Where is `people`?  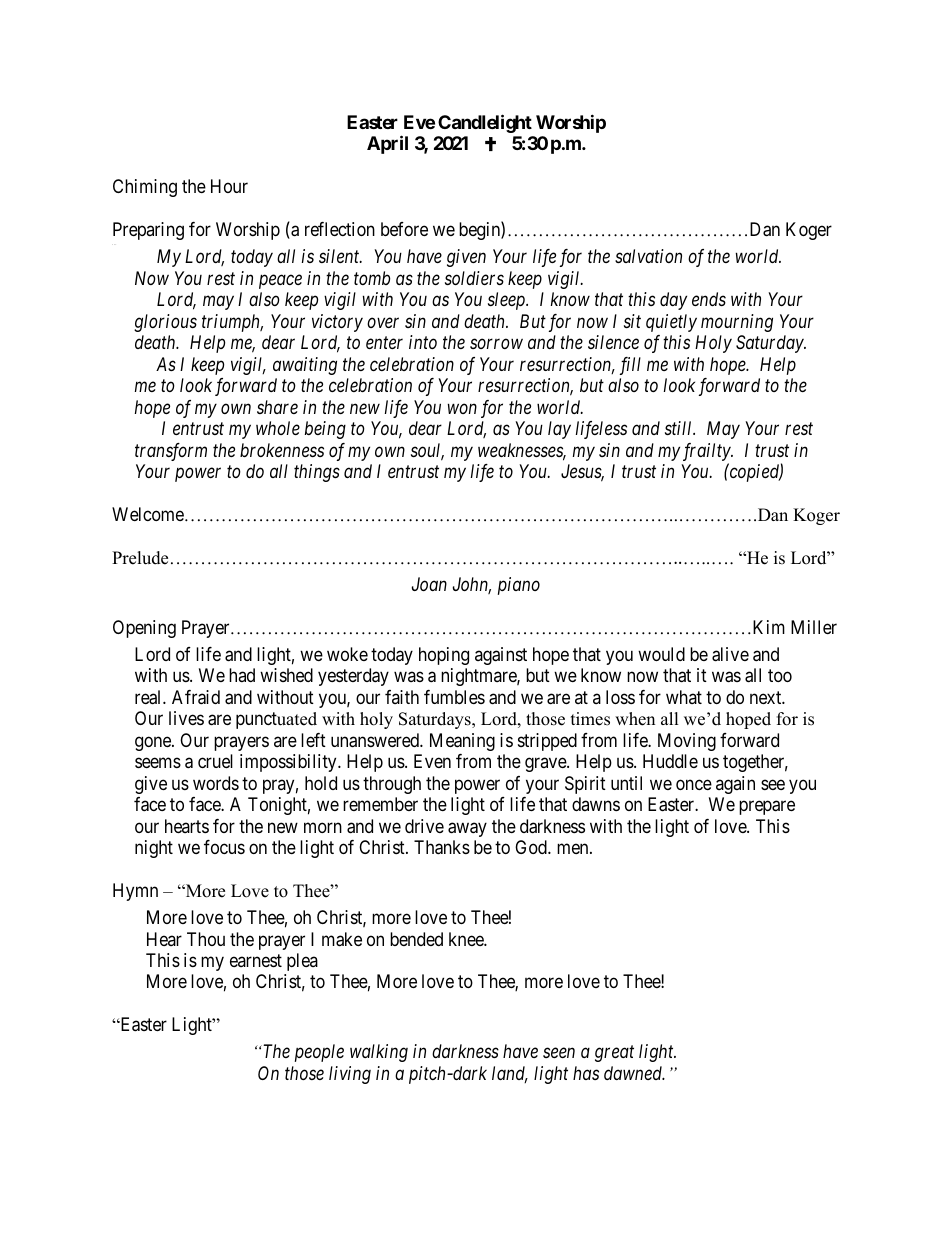 people is located at coordinates (319, 1053).
